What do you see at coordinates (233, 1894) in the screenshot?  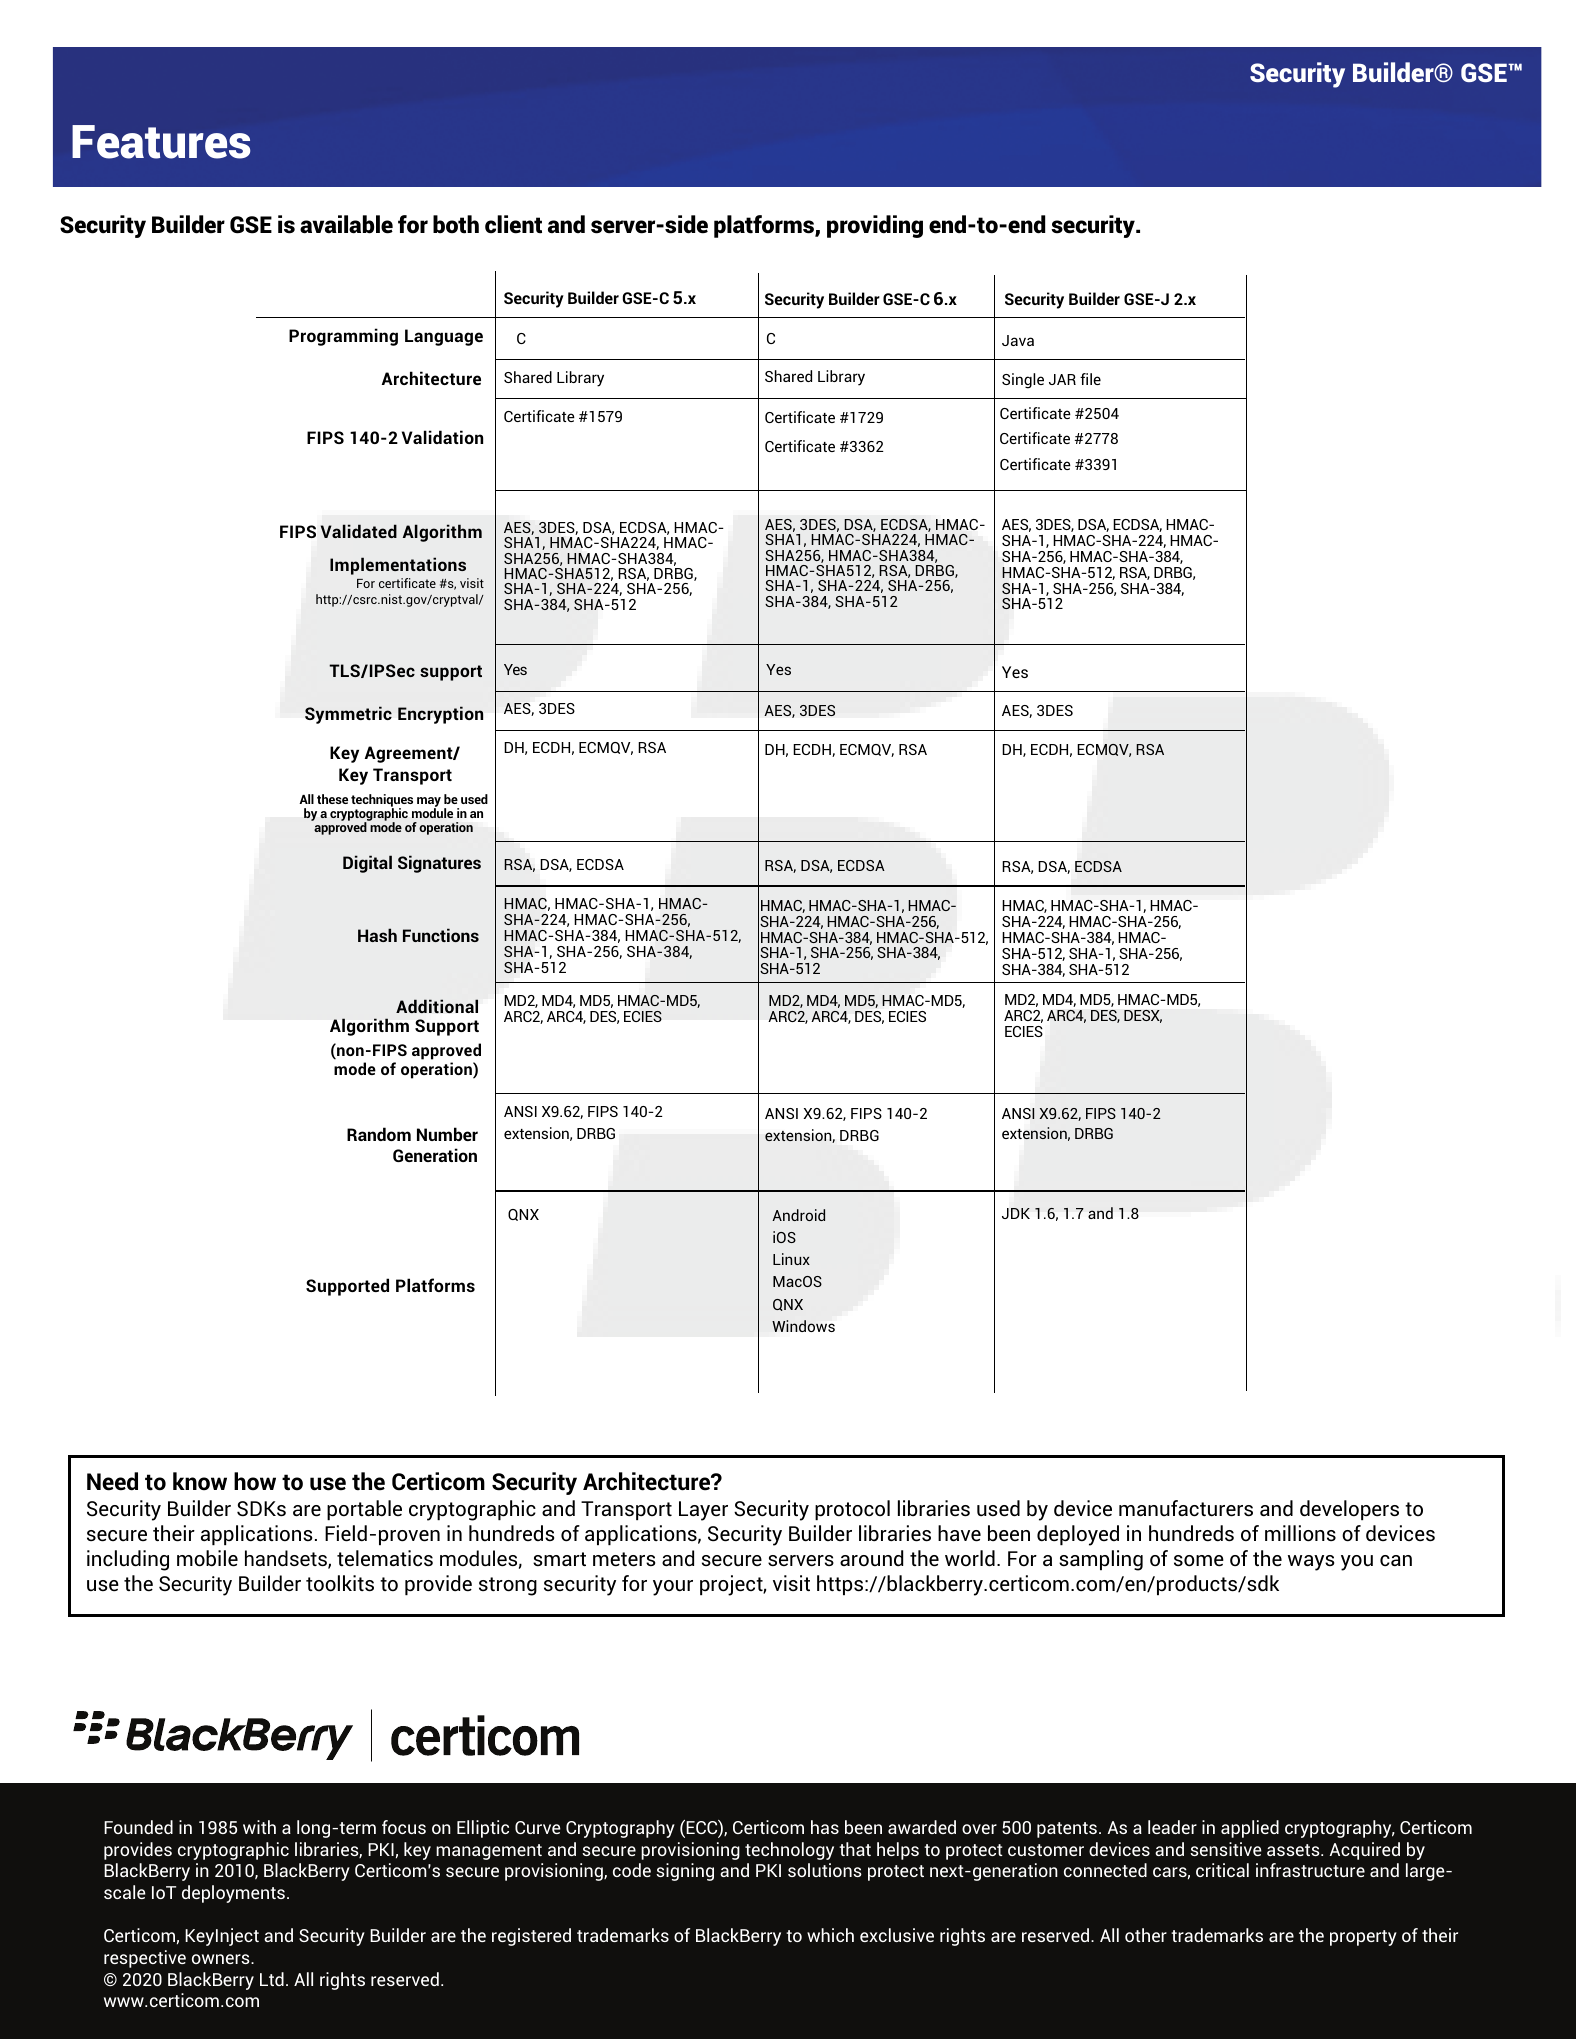 I see `deployments` at bounding box center [233, 1894].
